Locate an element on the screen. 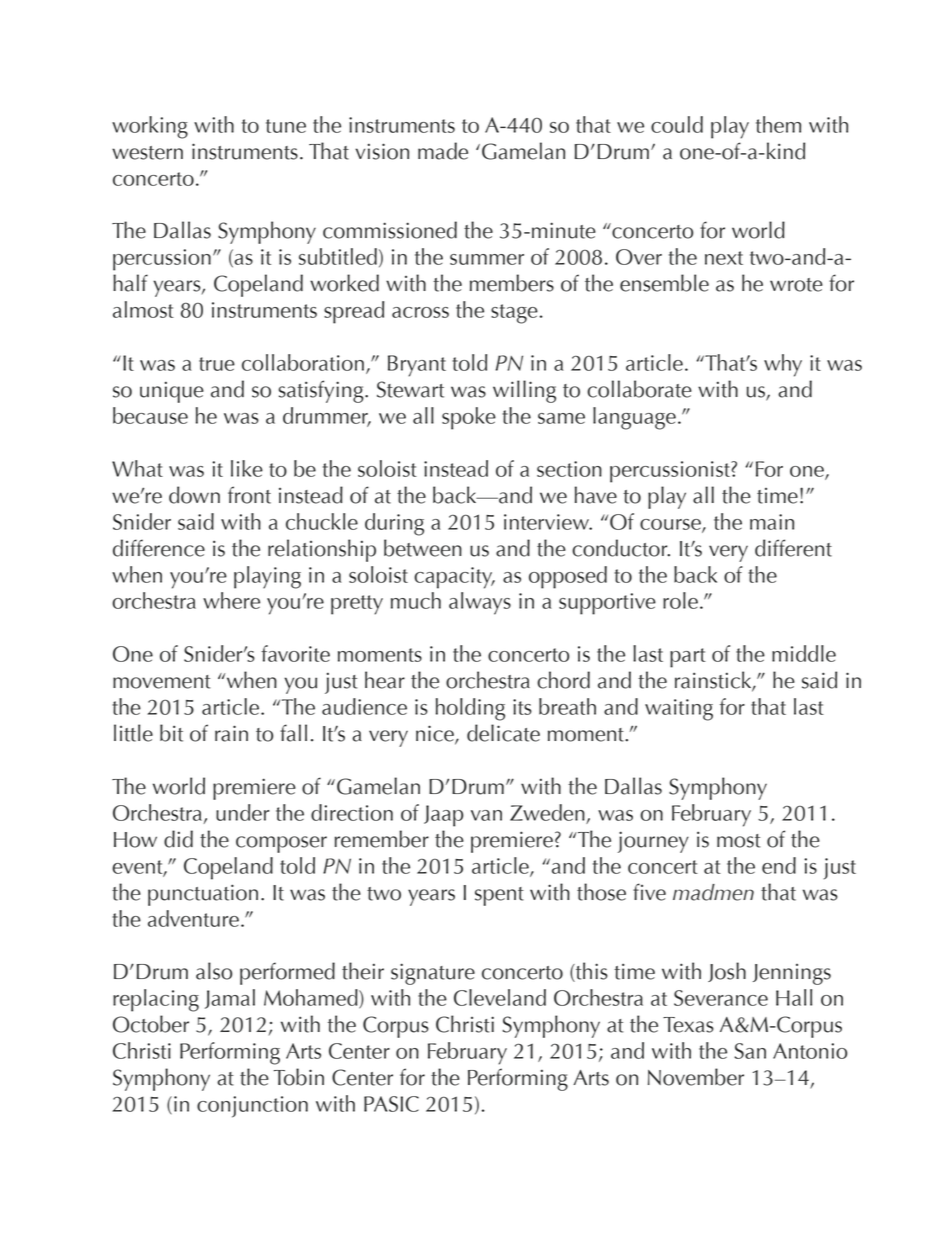  them is located at coordinates (778, 124).
